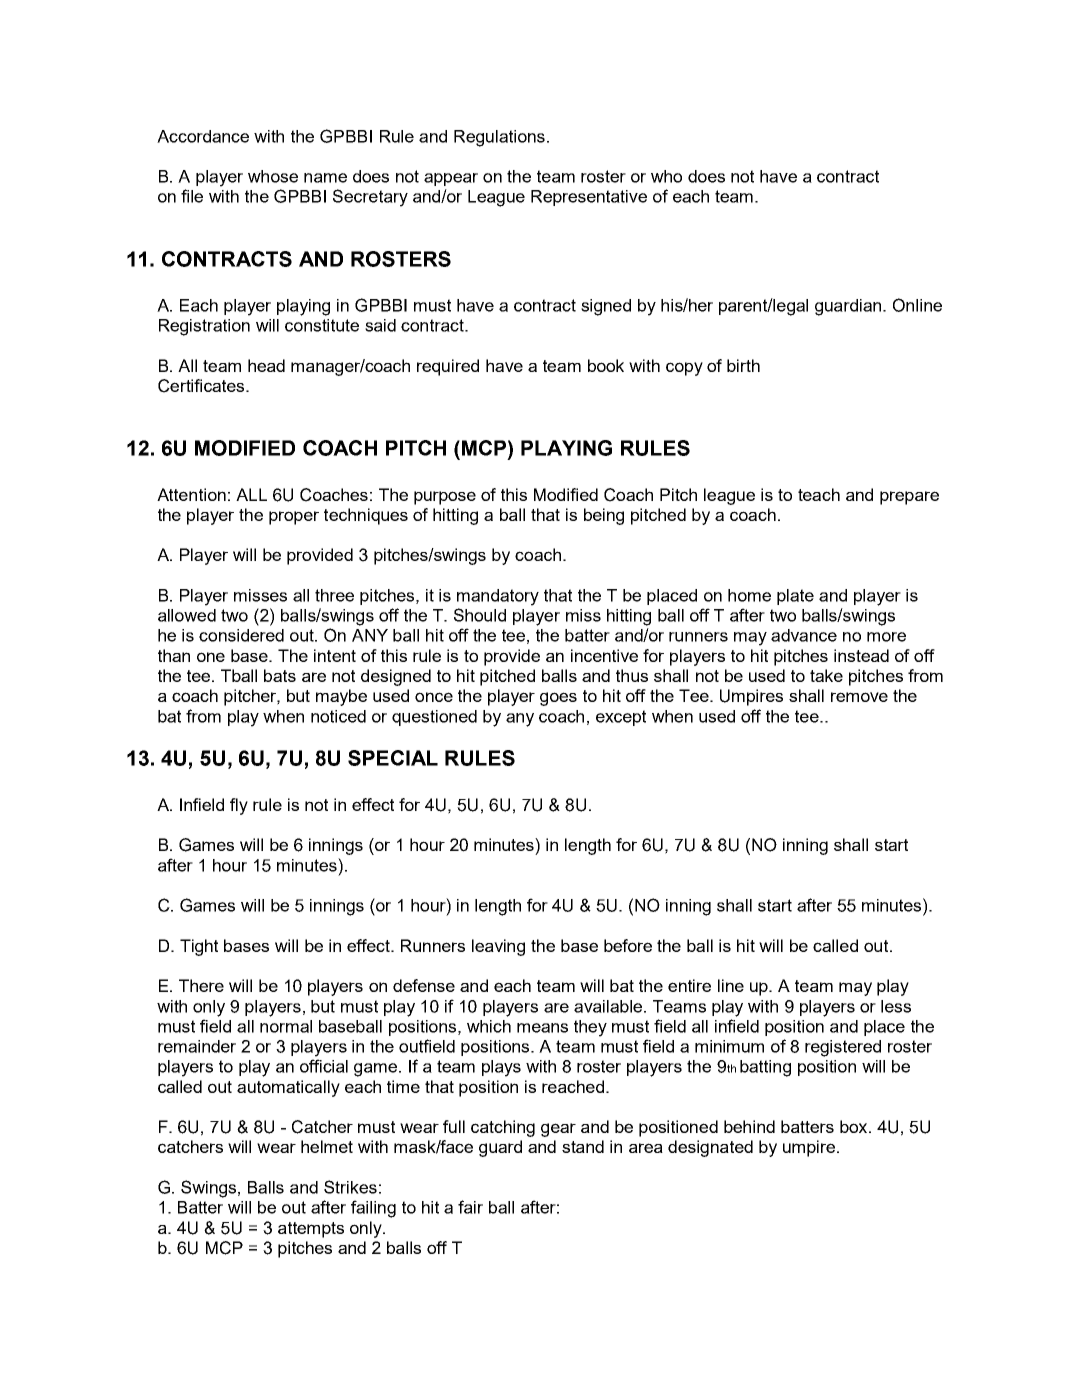 The width and height of the image is (1072, 1387). What do you see at coordinates (311, 1230) in the image?
I see `attempts` at bounding box center [311, 1230].
